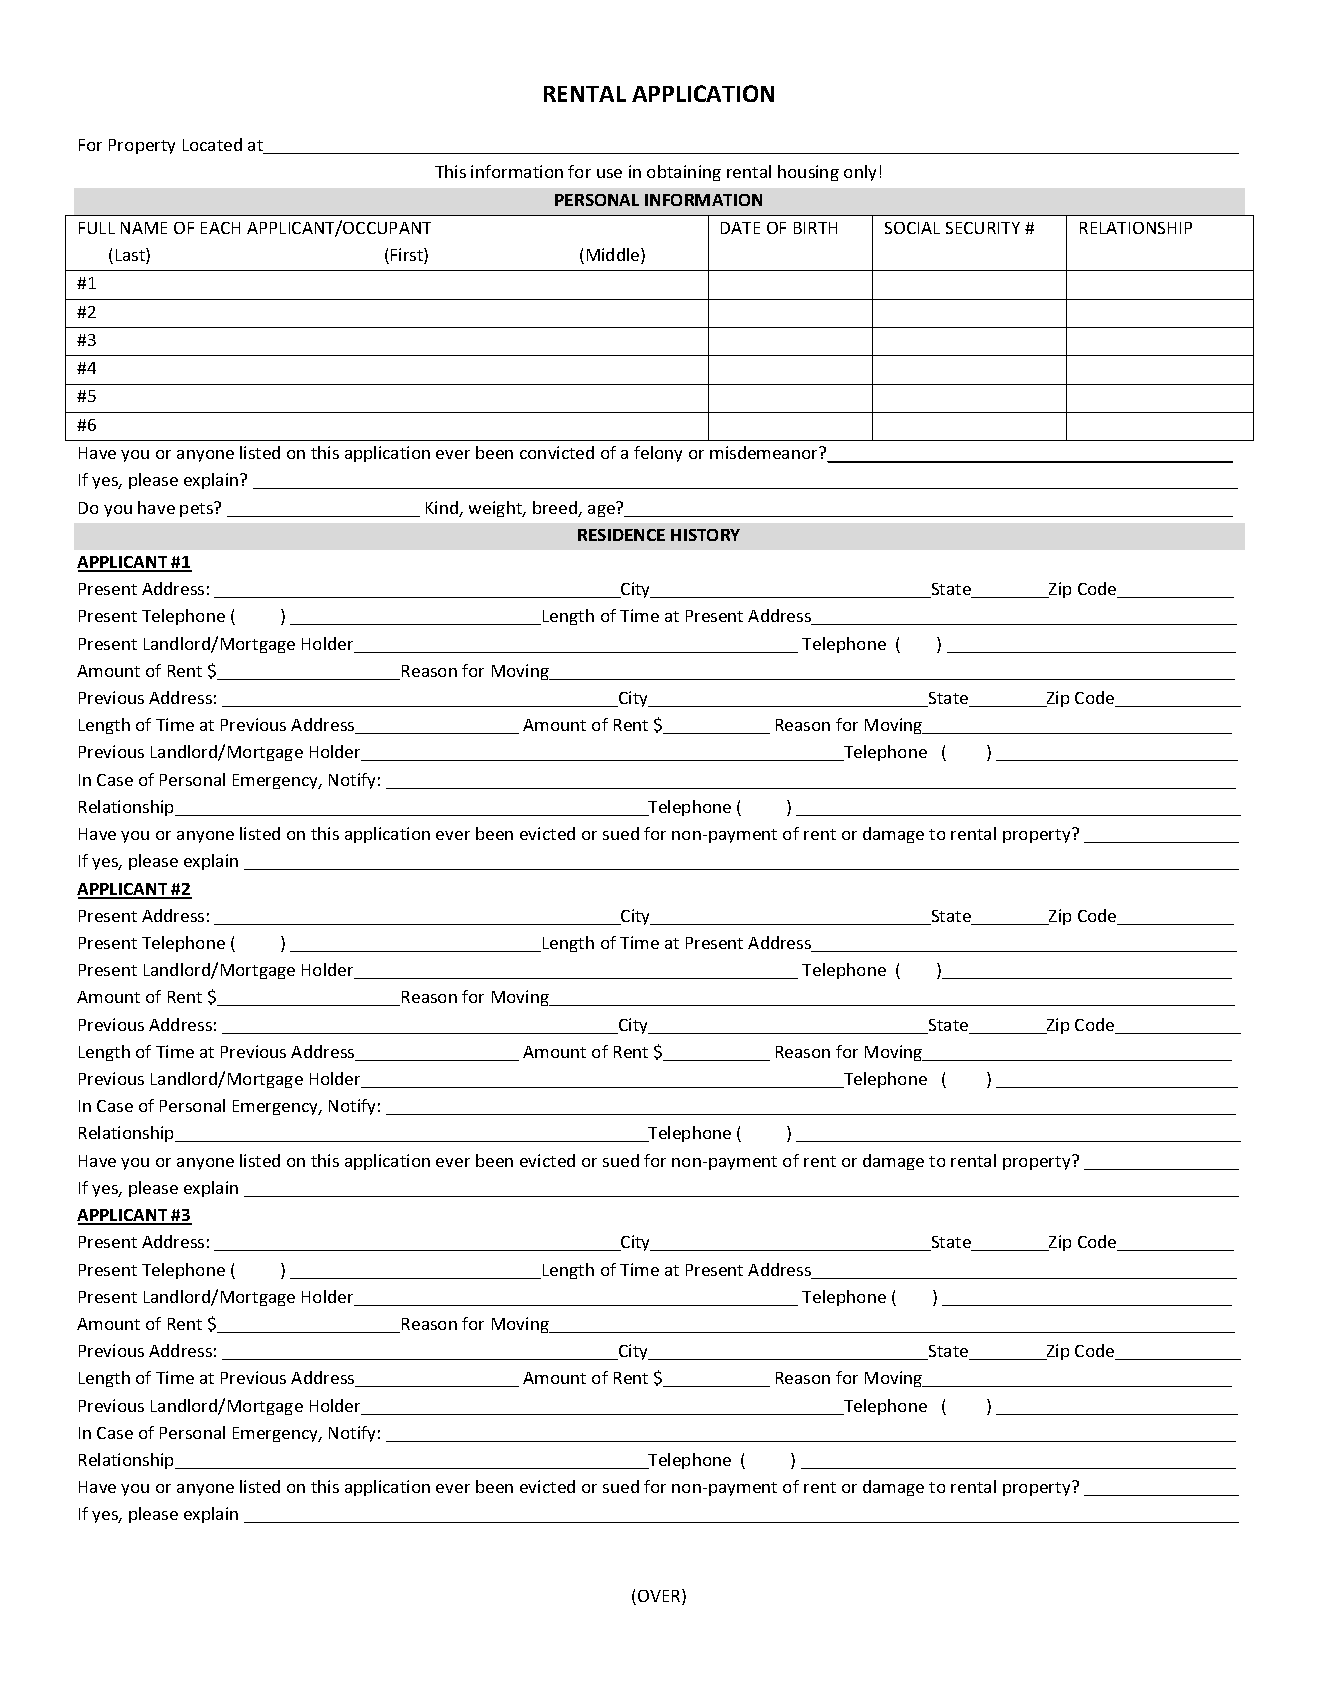 Image resolution: width=1319 pixels, height=1706 pixels. I want to click on only, so click(860, 173).
